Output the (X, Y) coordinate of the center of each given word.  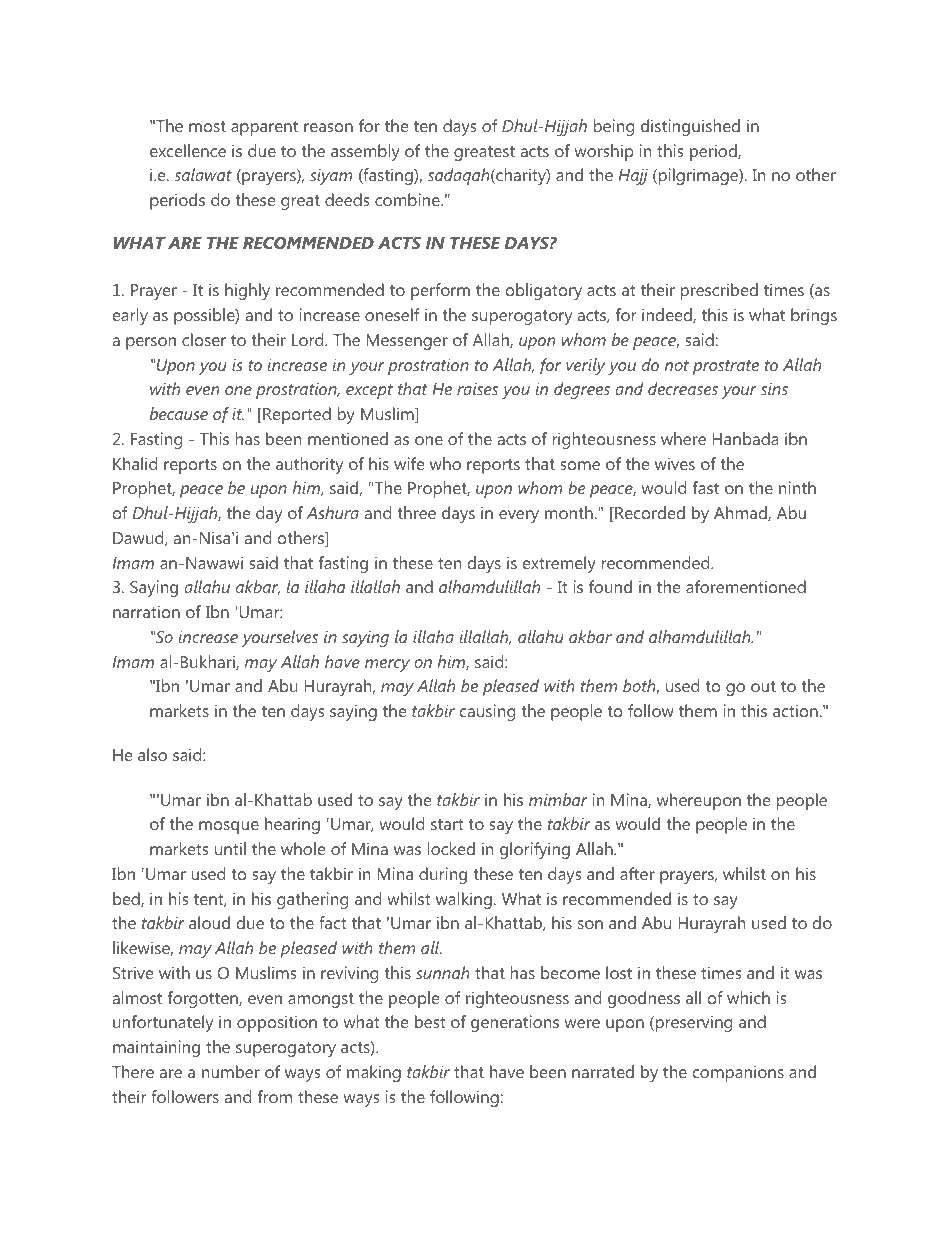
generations (515, 1023)
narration (146, 611)
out (763, 686)
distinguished (690, 127)
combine (408, 199)
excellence (188, 150)
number (231, 1071)
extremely (559, 564)
